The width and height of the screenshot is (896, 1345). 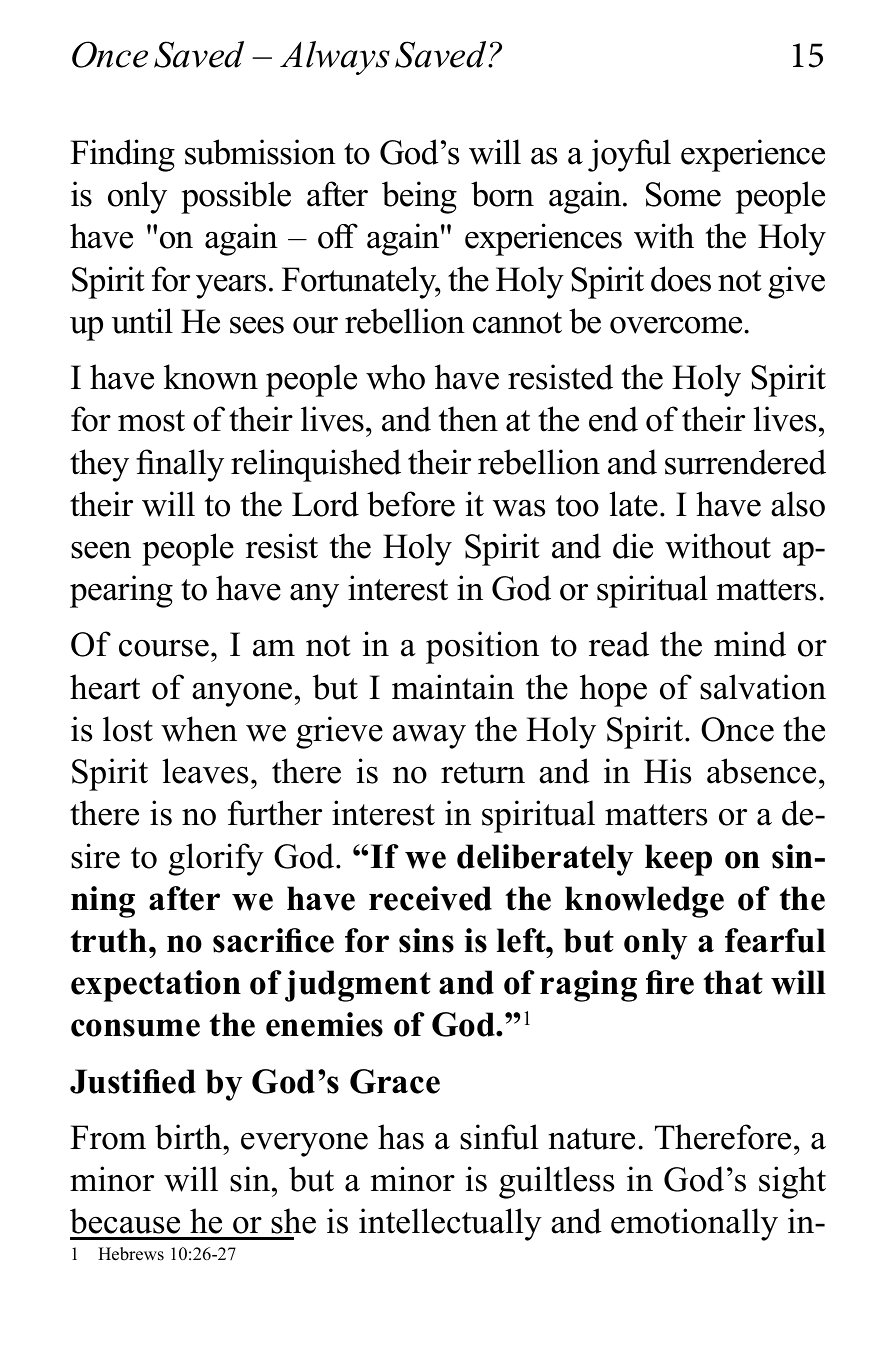 What do you see at coordinates (216, 859) in the screenshot?
I see `glorify` at bounding box center [216, 859].
